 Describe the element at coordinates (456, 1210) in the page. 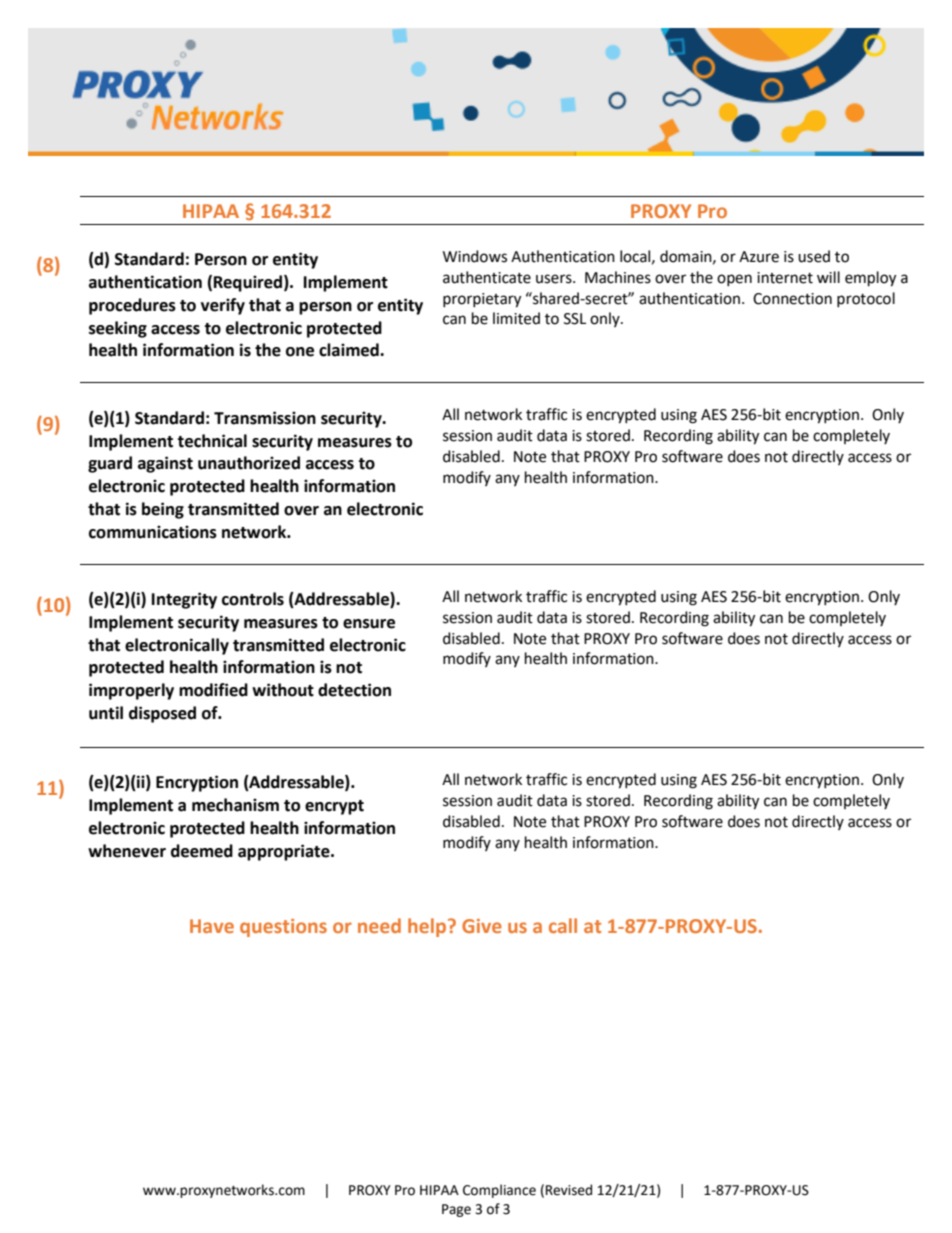

I see `Page` at that location.
